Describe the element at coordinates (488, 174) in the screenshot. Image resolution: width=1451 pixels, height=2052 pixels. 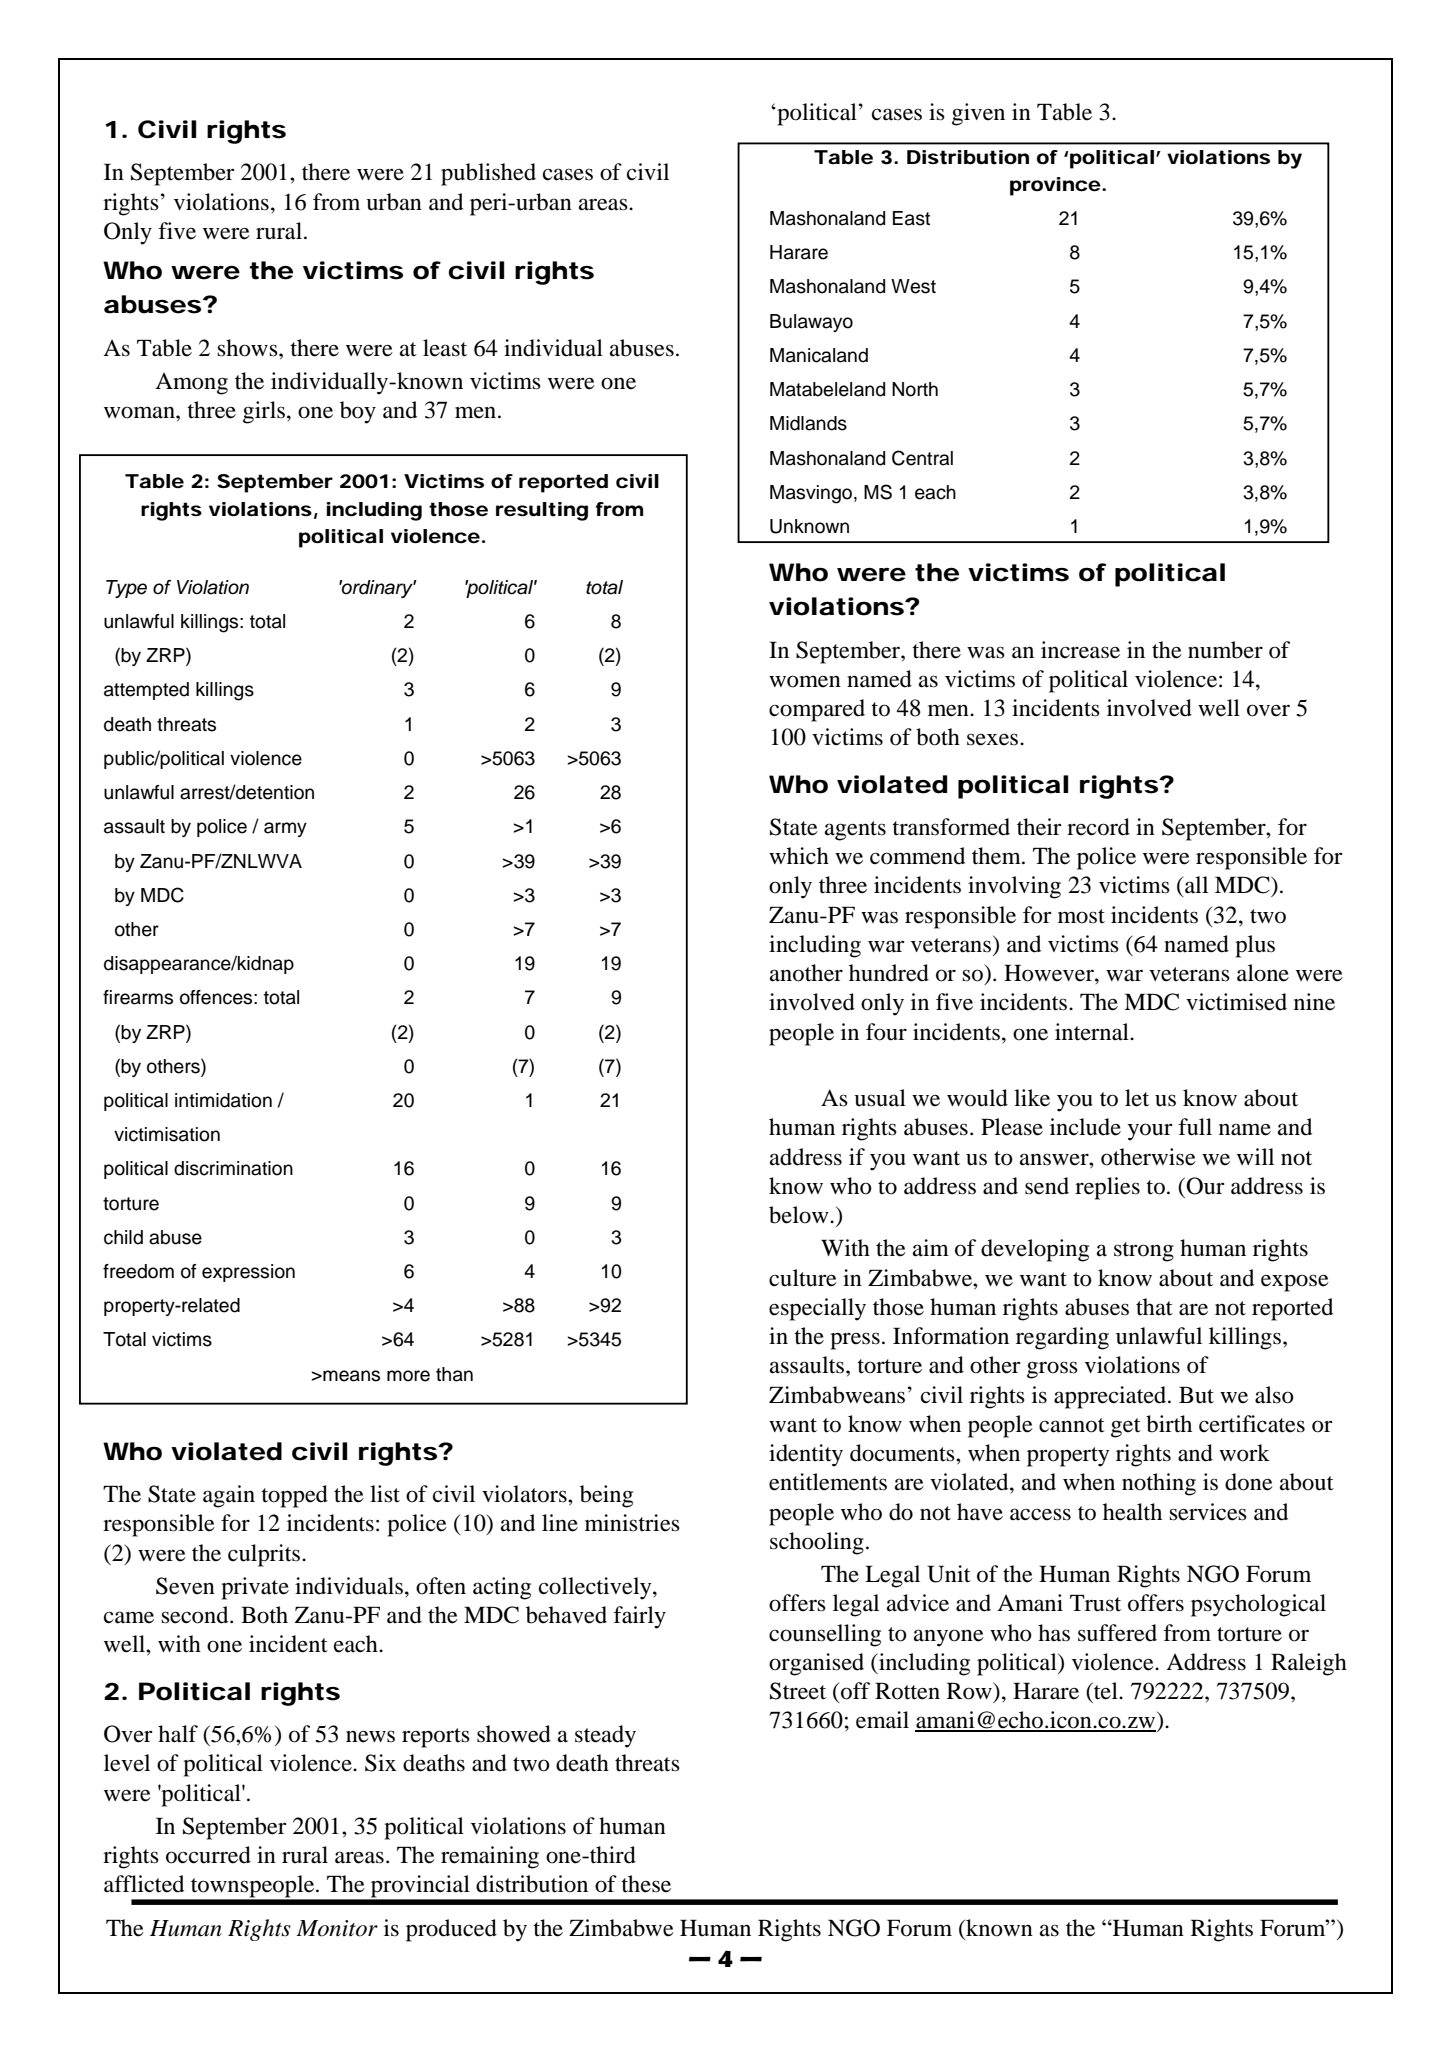
I see `published` at that location.
